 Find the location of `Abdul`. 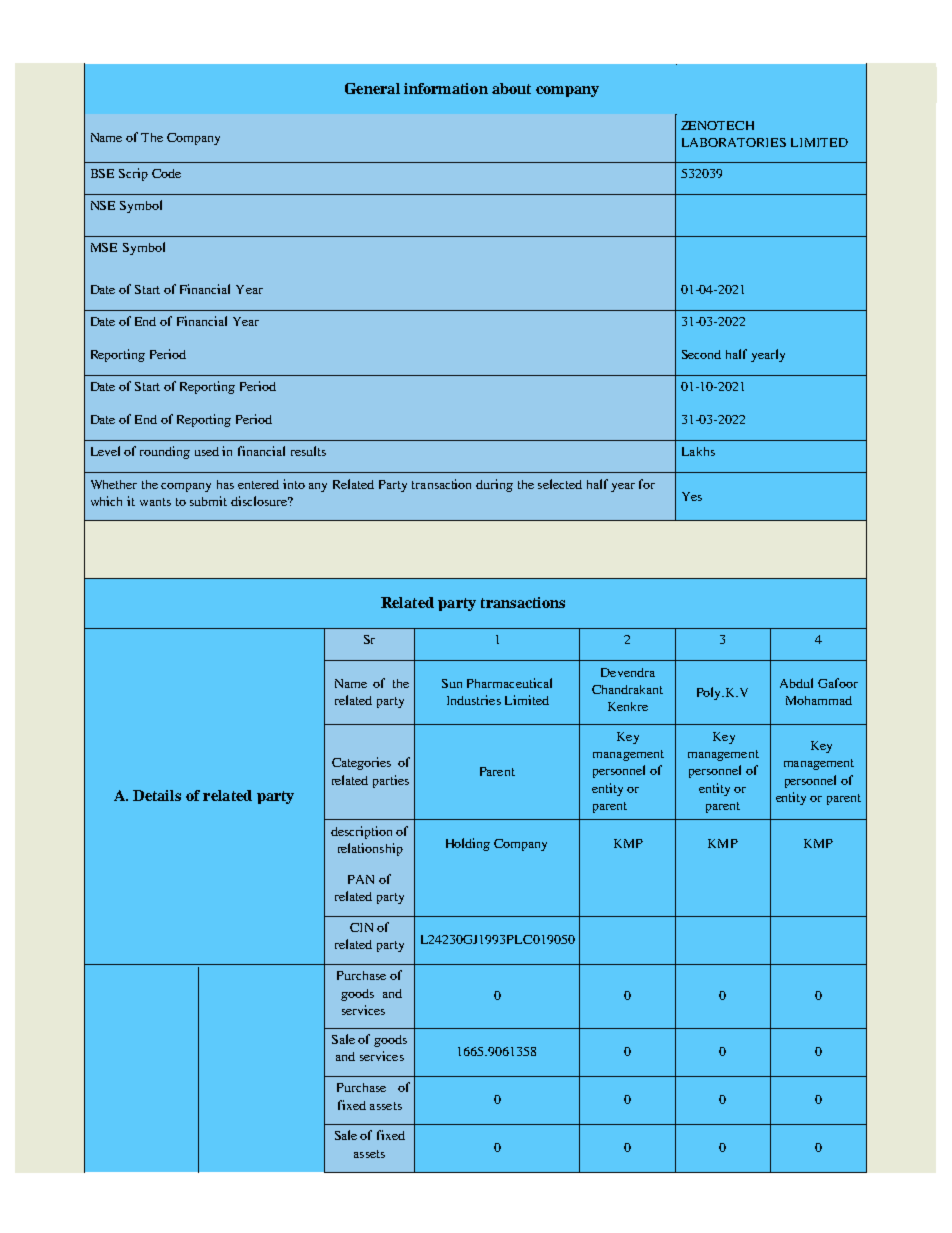

Abdul is located at coordinates (796, 683).
